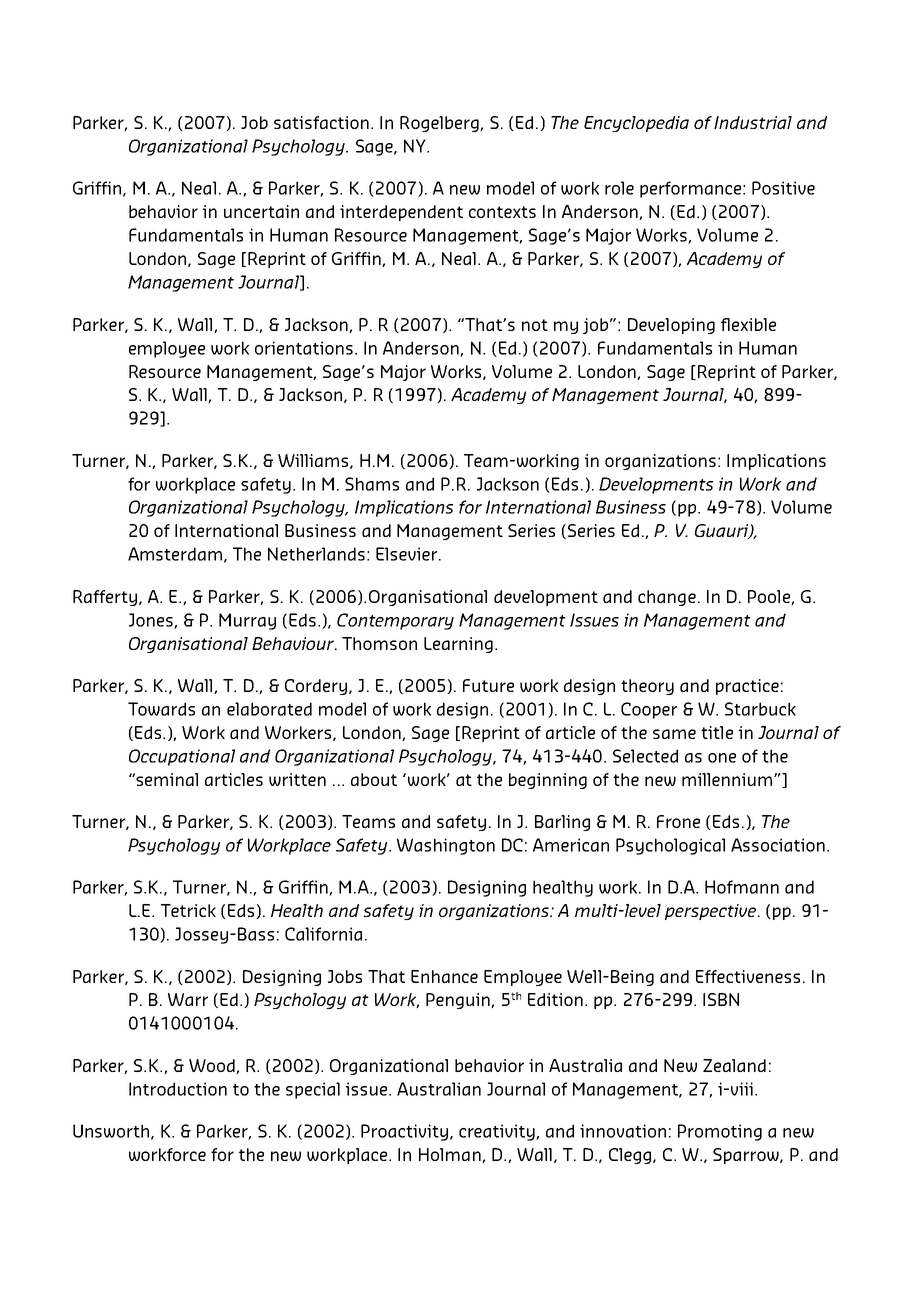 The height and width of the image is (1308, 924). I want to click on Occupational, so click(182, 757).
